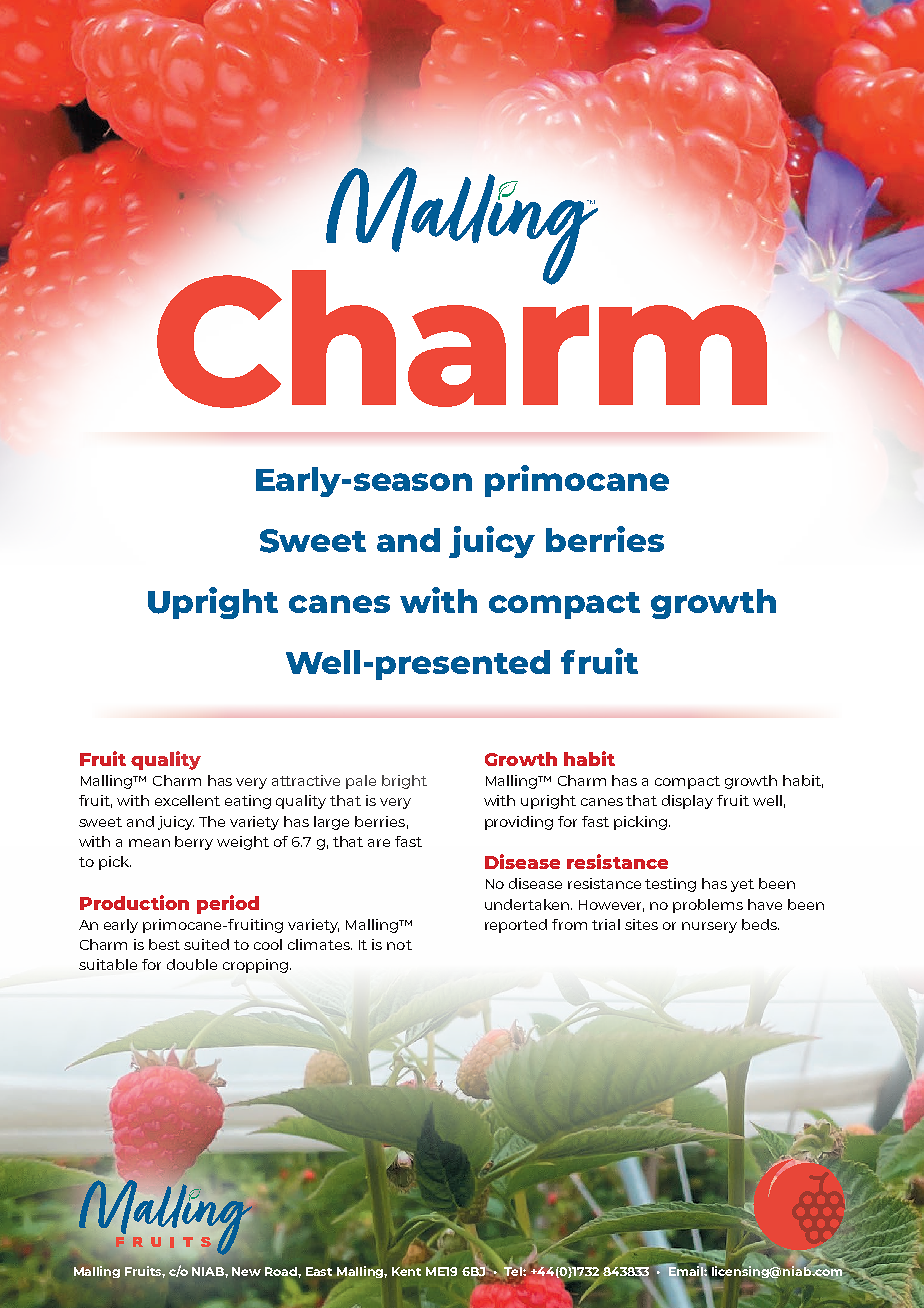 This screenshot has height=1308, width=924. I want to click on bright, so click(404, 782).
